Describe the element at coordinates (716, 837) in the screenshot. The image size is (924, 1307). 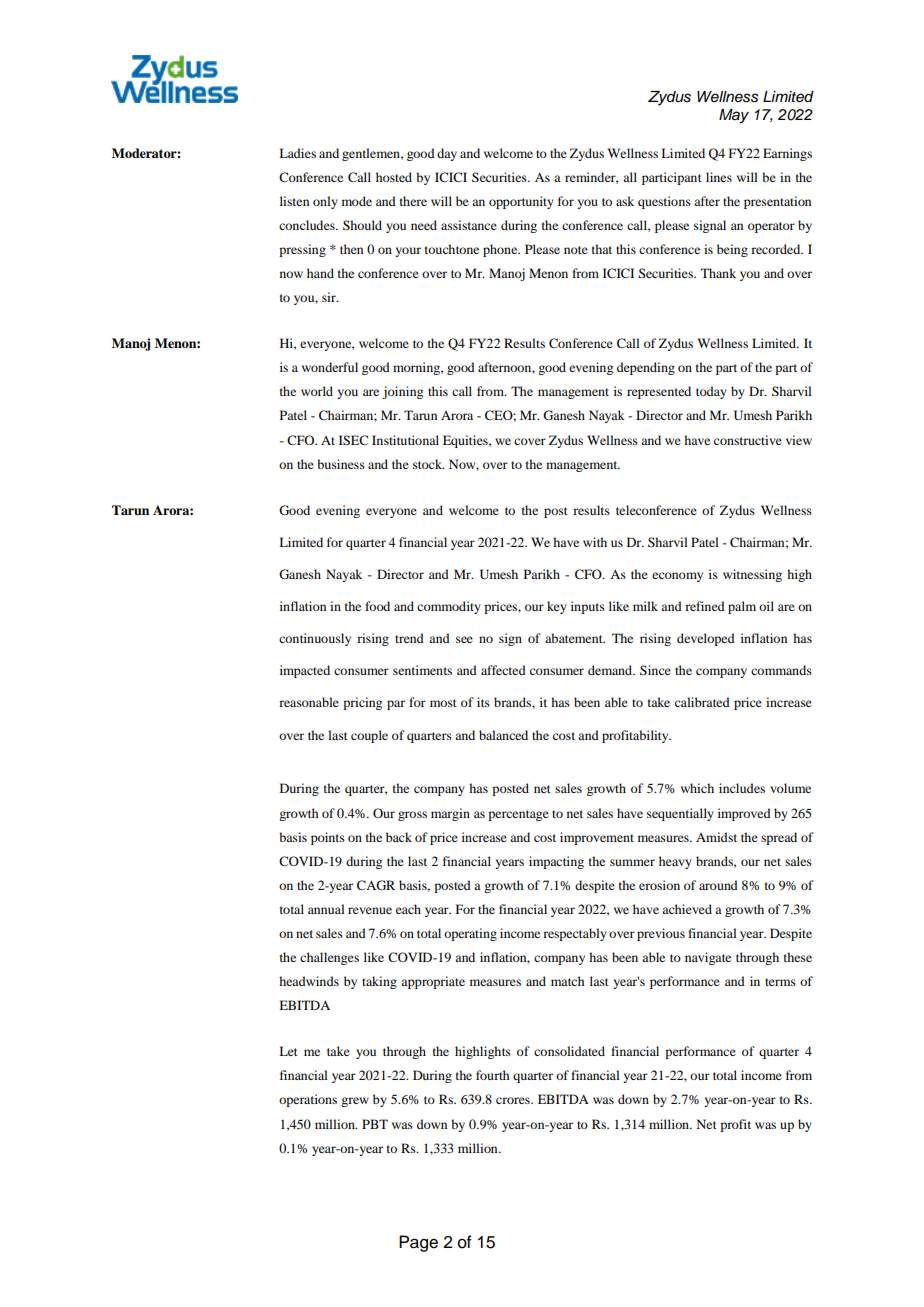
I see `Amidst` at that location.
